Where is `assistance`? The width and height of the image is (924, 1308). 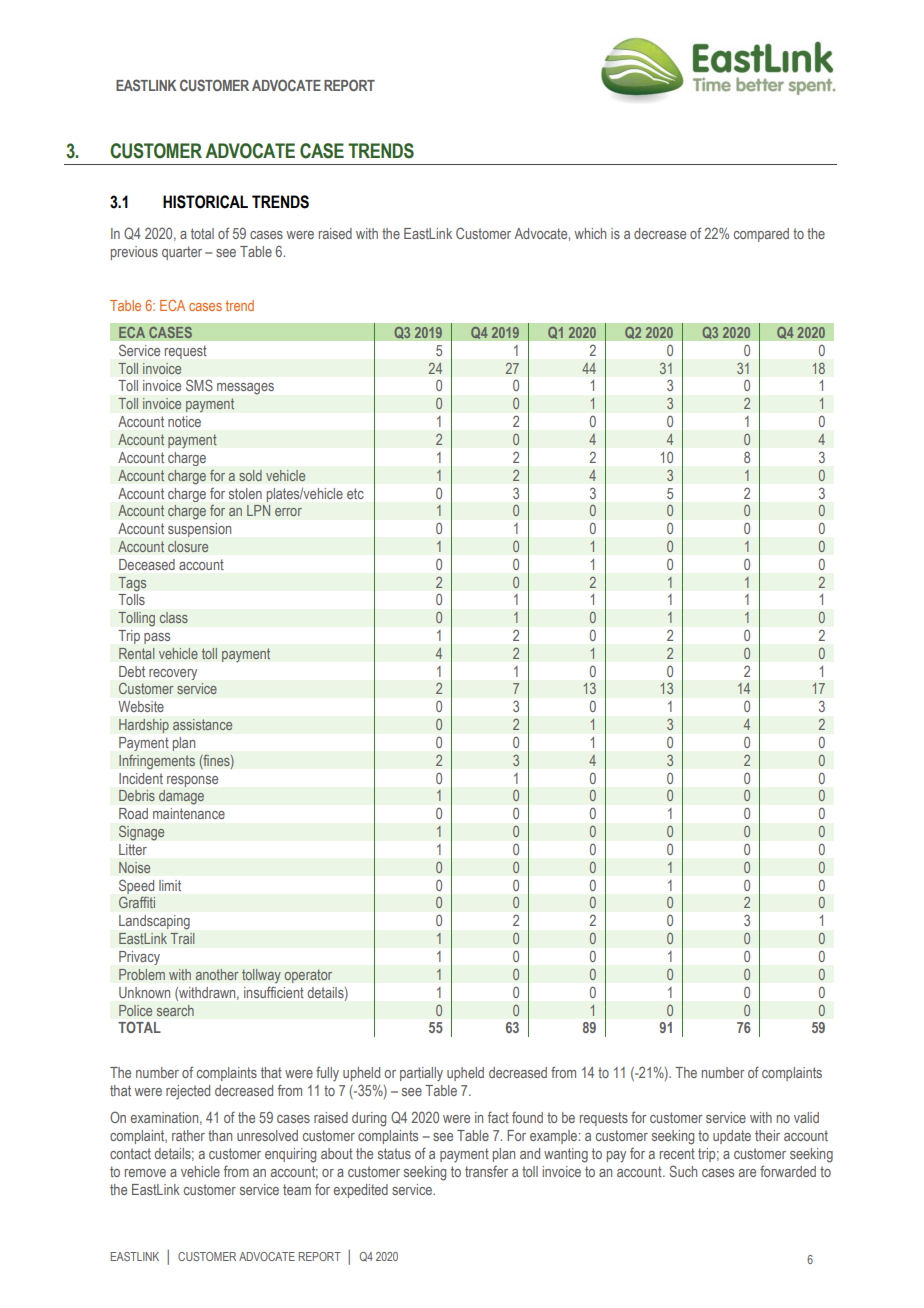
assistance is located at coordinates (202, 724).
